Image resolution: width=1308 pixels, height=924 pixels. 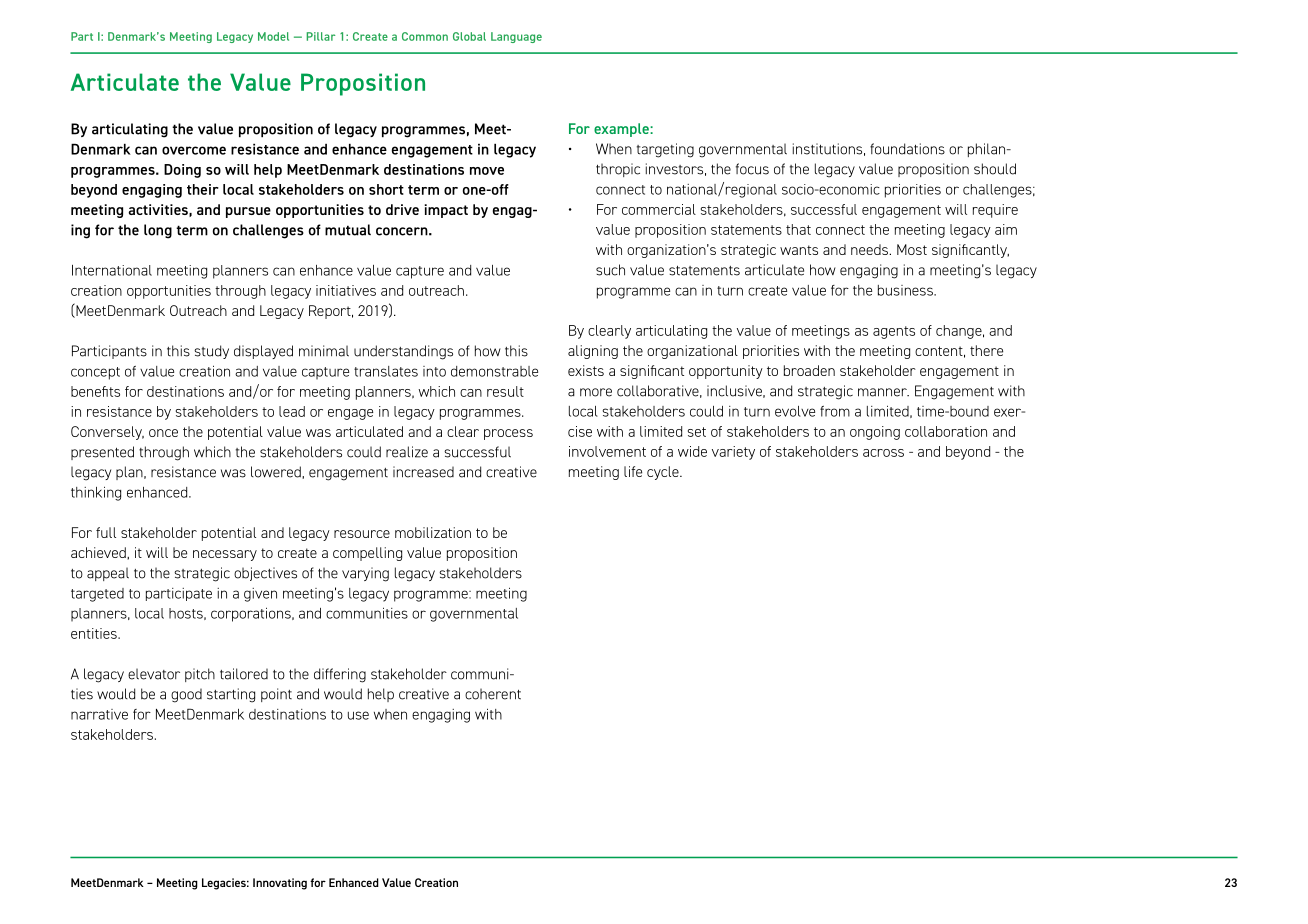 What do you see at coordinates (102, 453) in the screenshot?
I see `presented` at bounding box center [102, 453].
